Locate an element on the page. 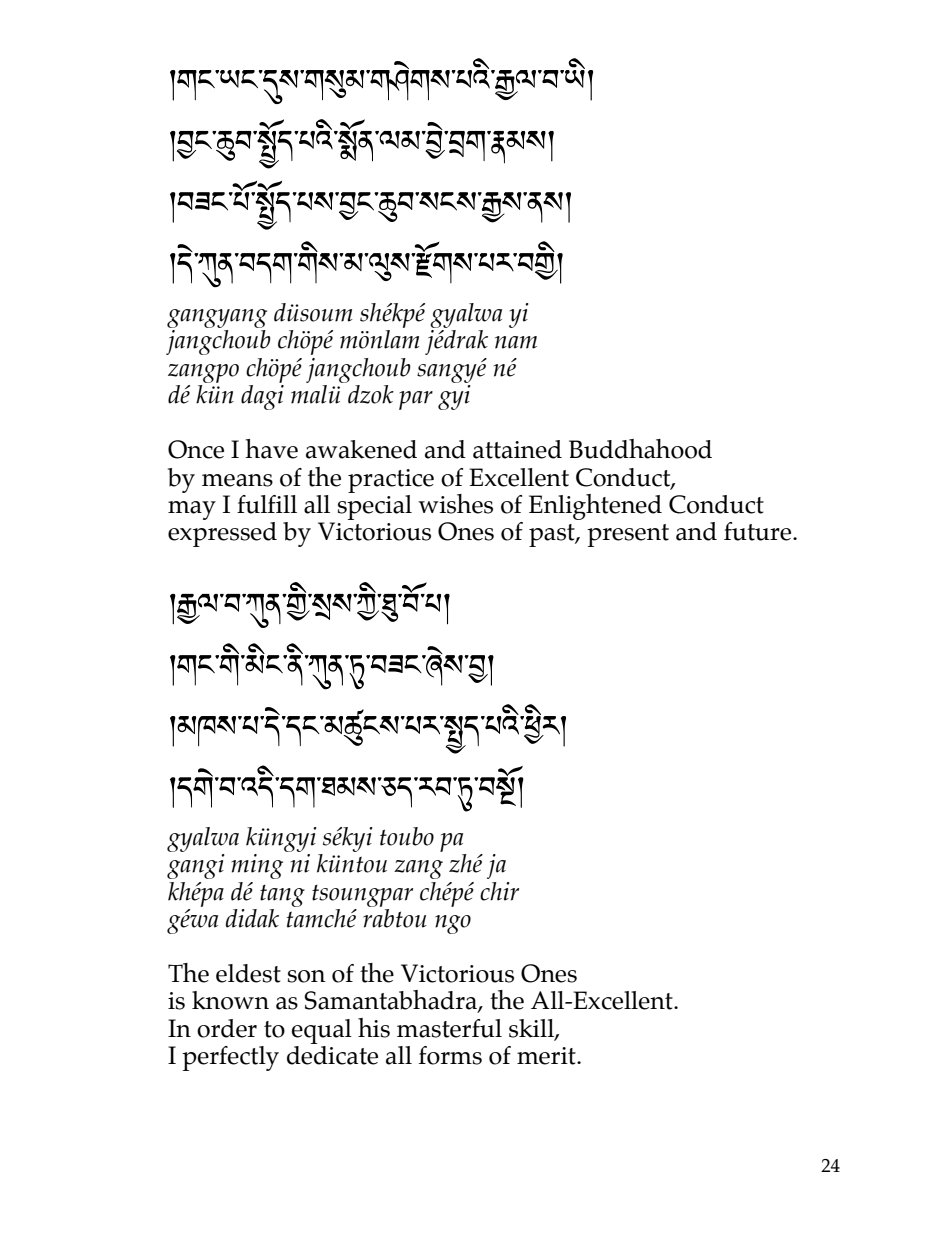 This document has width=952, height=1233. Buddhahood is located at coordinates (640, 449).
